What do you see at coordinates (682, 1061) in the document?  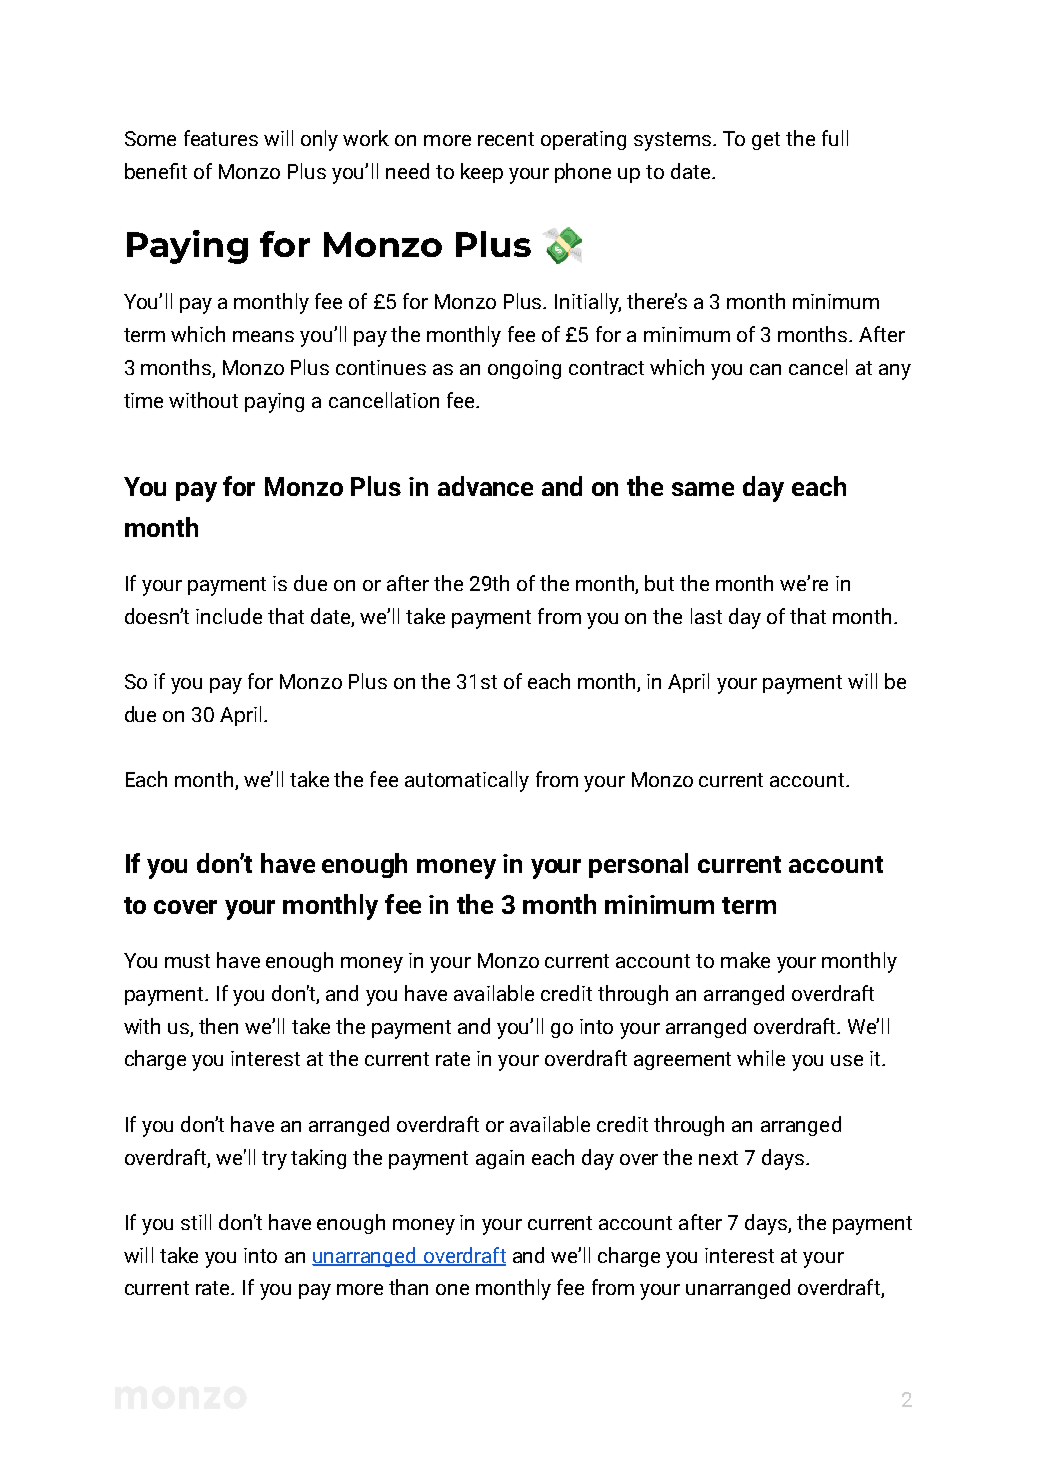 I see `agreement` at bounding box center [682, 1061].
